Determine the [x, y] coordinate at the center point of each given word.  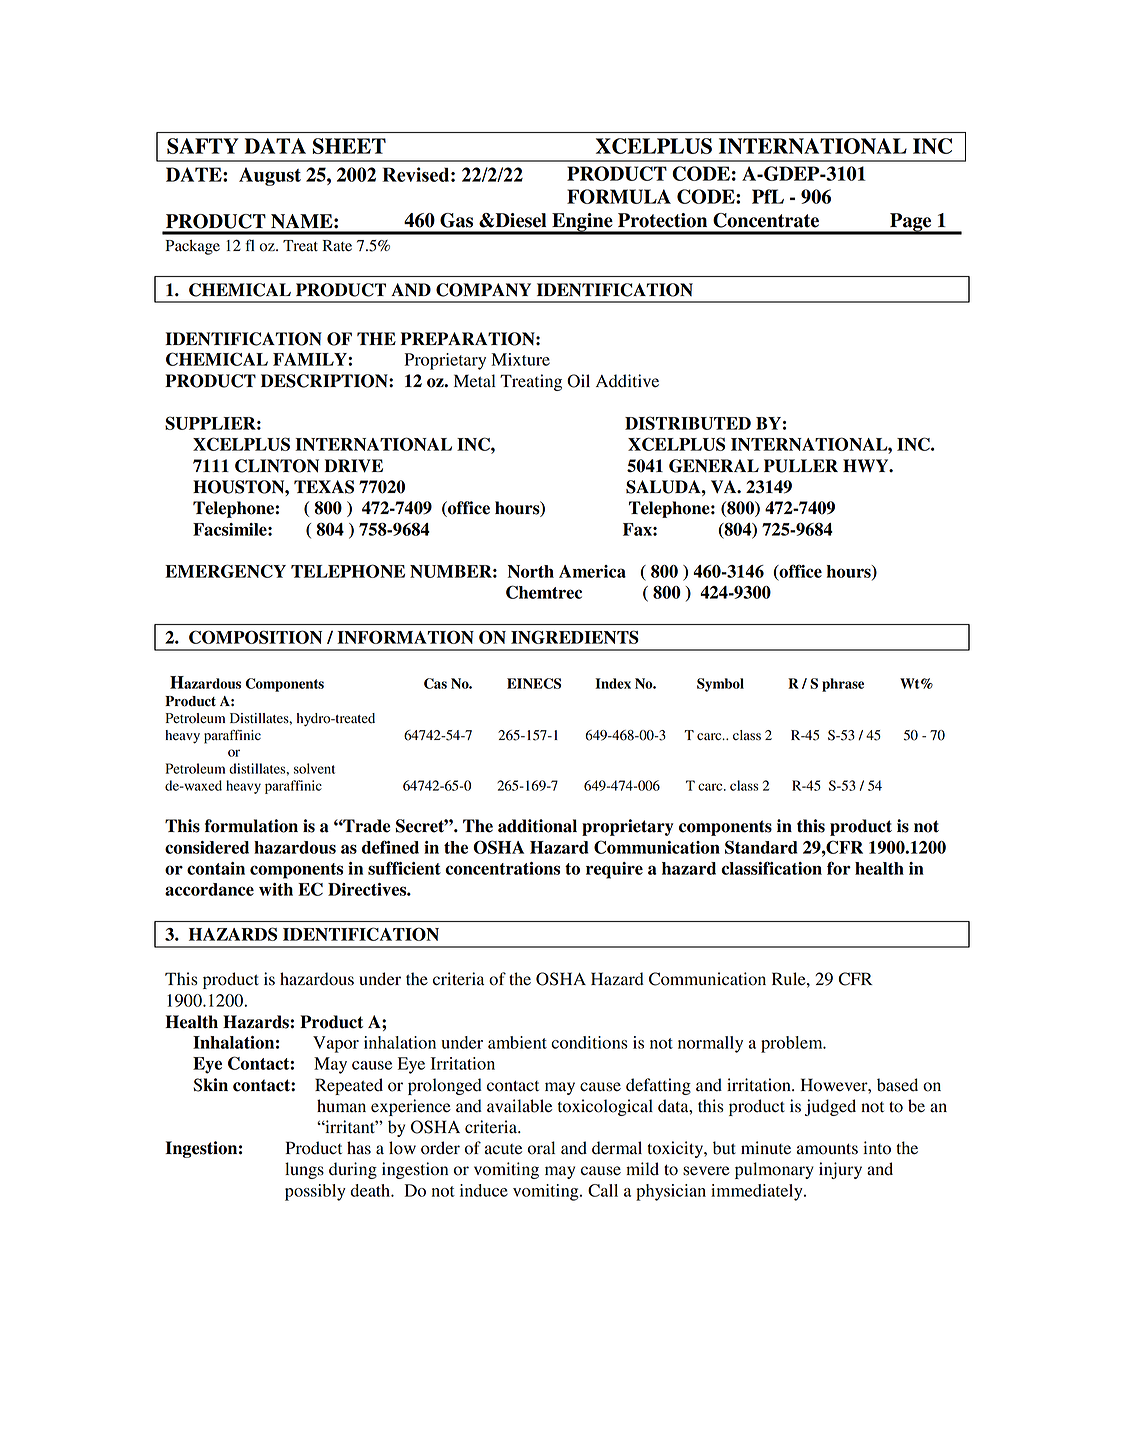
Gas [456, 220]
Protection [662, 220]
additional [537, 826]
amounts [827, 1149]
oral [541, 1148]
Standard [761, 847]
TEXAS [324, 487]
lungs [304, 1170]
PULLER [801, 466]
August [270, 176]
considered [207, 847]
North [531, 571]
